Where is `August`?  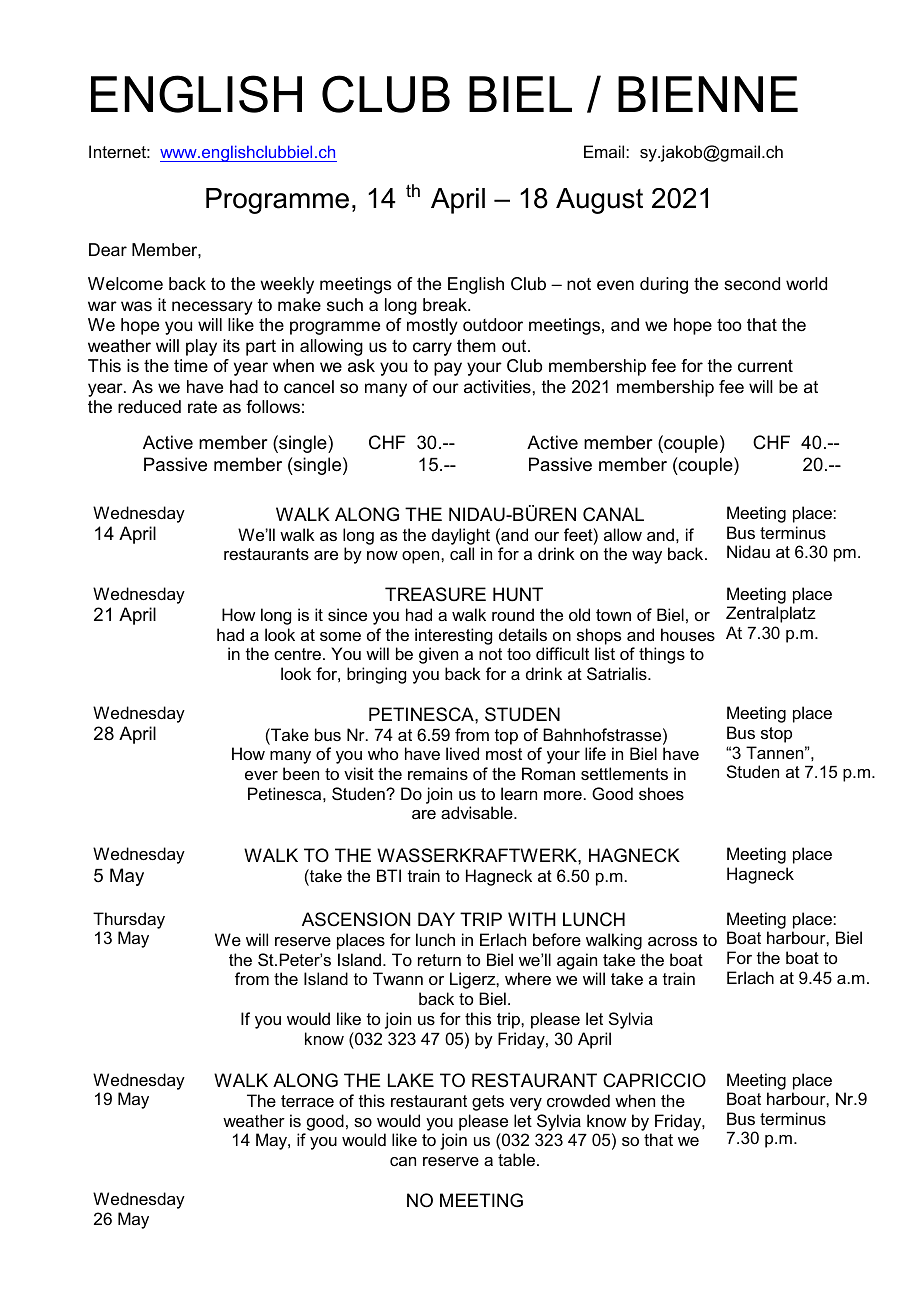
August is located at coordinates (599, 201).
